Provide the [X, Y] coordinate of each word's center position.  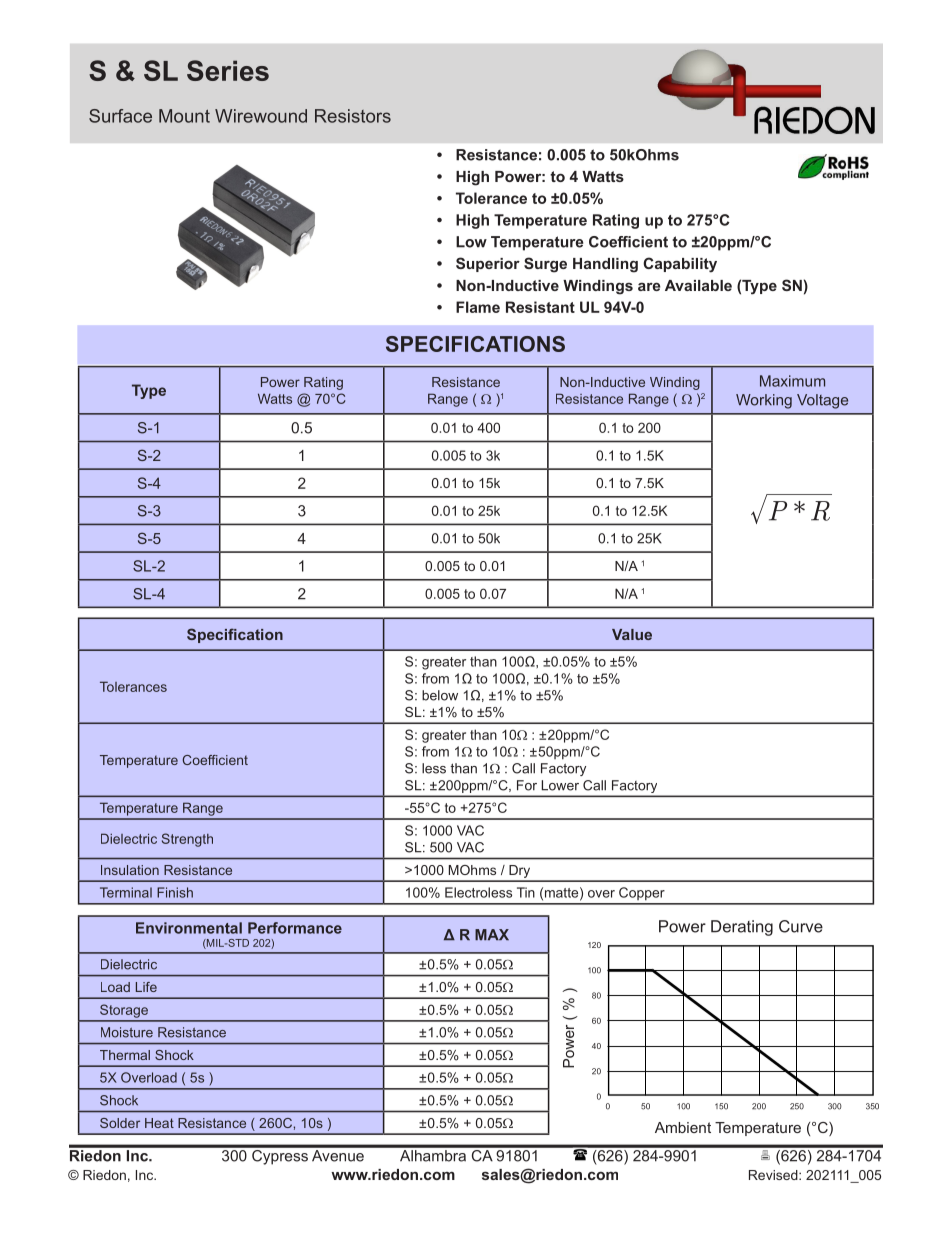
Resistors [353, 116]
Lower [560, 785]
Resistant [540, 307]
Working [764, 401]
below [440, 695]
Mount [184, 116]
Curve [801, 926]
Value [632, 634]
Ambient [683, 1127]
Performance [295, 928]
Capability [680, 265]
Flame [478, 307]
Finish [175, 892]
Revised [774, 1175]
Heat [159, 1123]
